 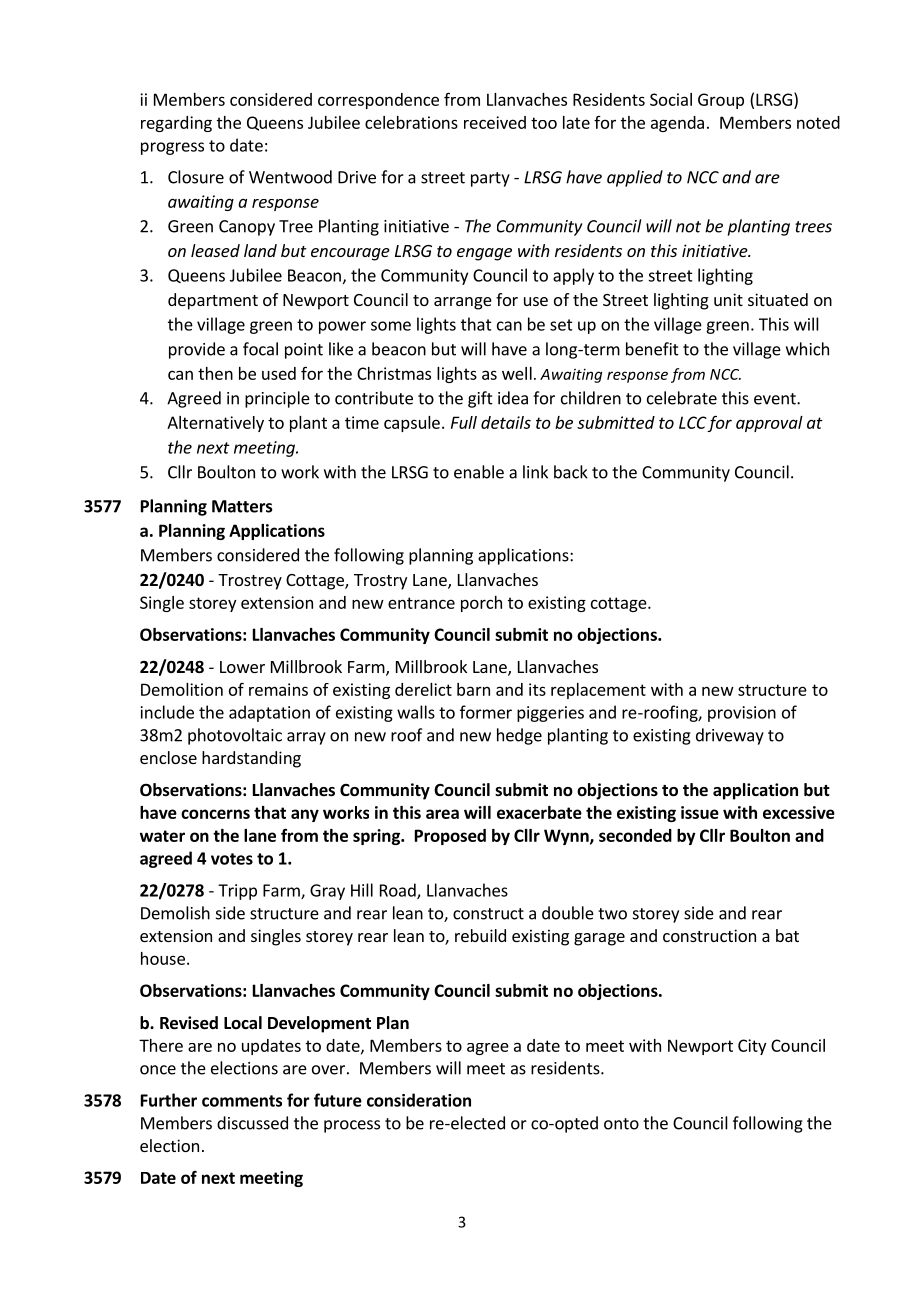 I want to click on porch, so click(x=481, y=604).
